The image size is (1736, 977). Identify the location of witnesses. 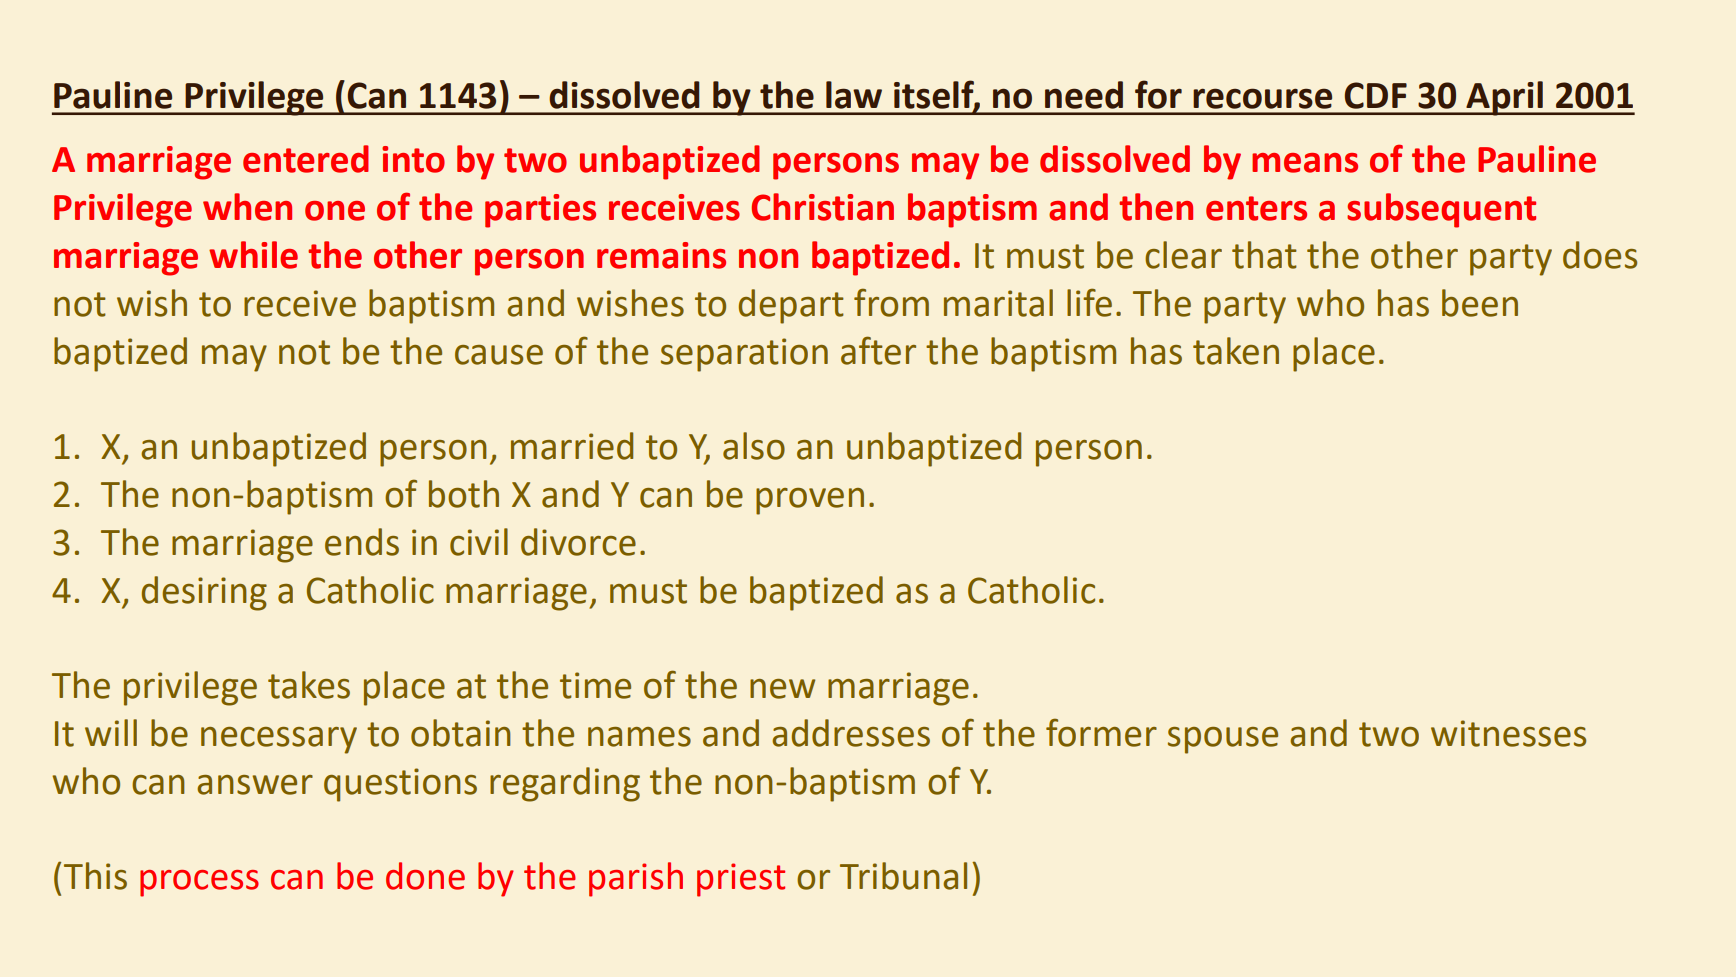
(1508, 733).
